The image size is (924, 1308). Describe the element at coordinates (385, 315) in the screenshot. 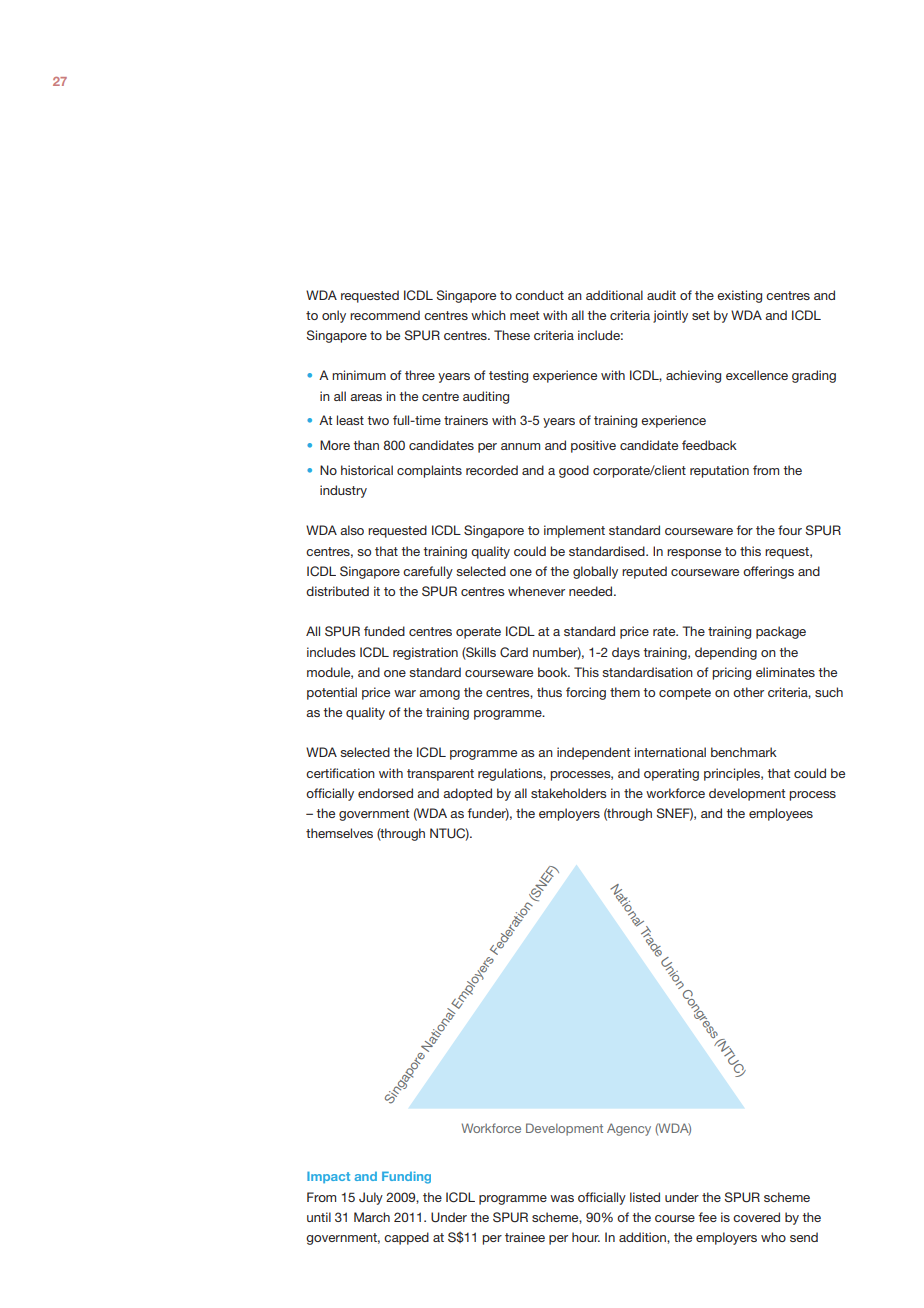

I see `recommend` at that location.
